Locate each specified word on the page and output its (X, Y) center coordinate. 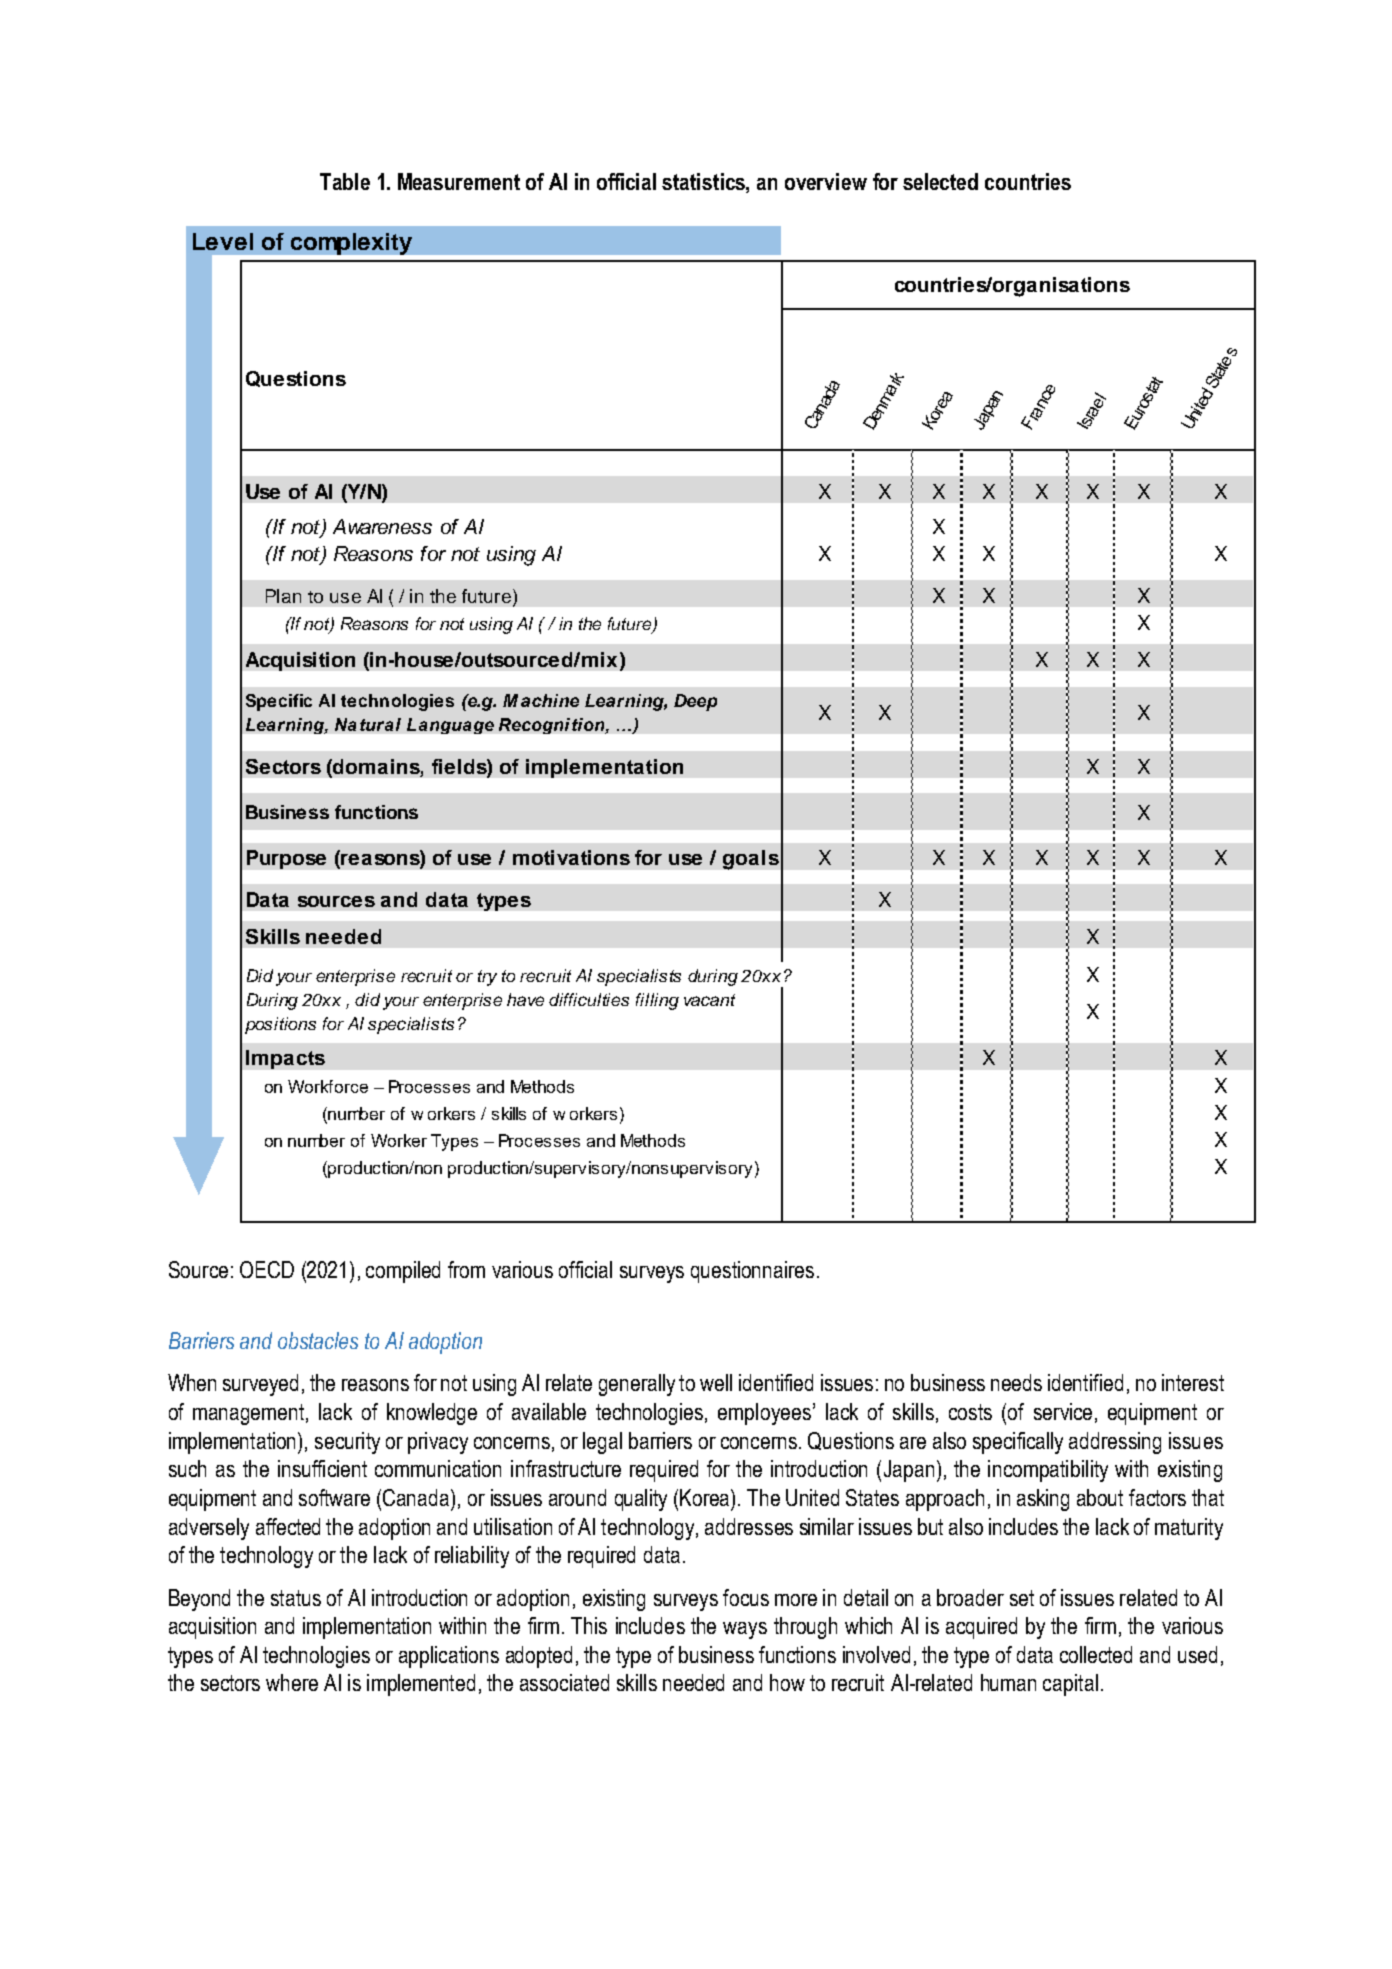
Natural (368, 724)
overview (826, 181)
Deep (695, 702)
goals (751, 860)
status (296, 1598)
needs (1016, 1382)
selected (940, 181)
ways (745, 1630)
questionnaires (752, 1272)
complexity (351, 244)
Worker (399, 1140)
